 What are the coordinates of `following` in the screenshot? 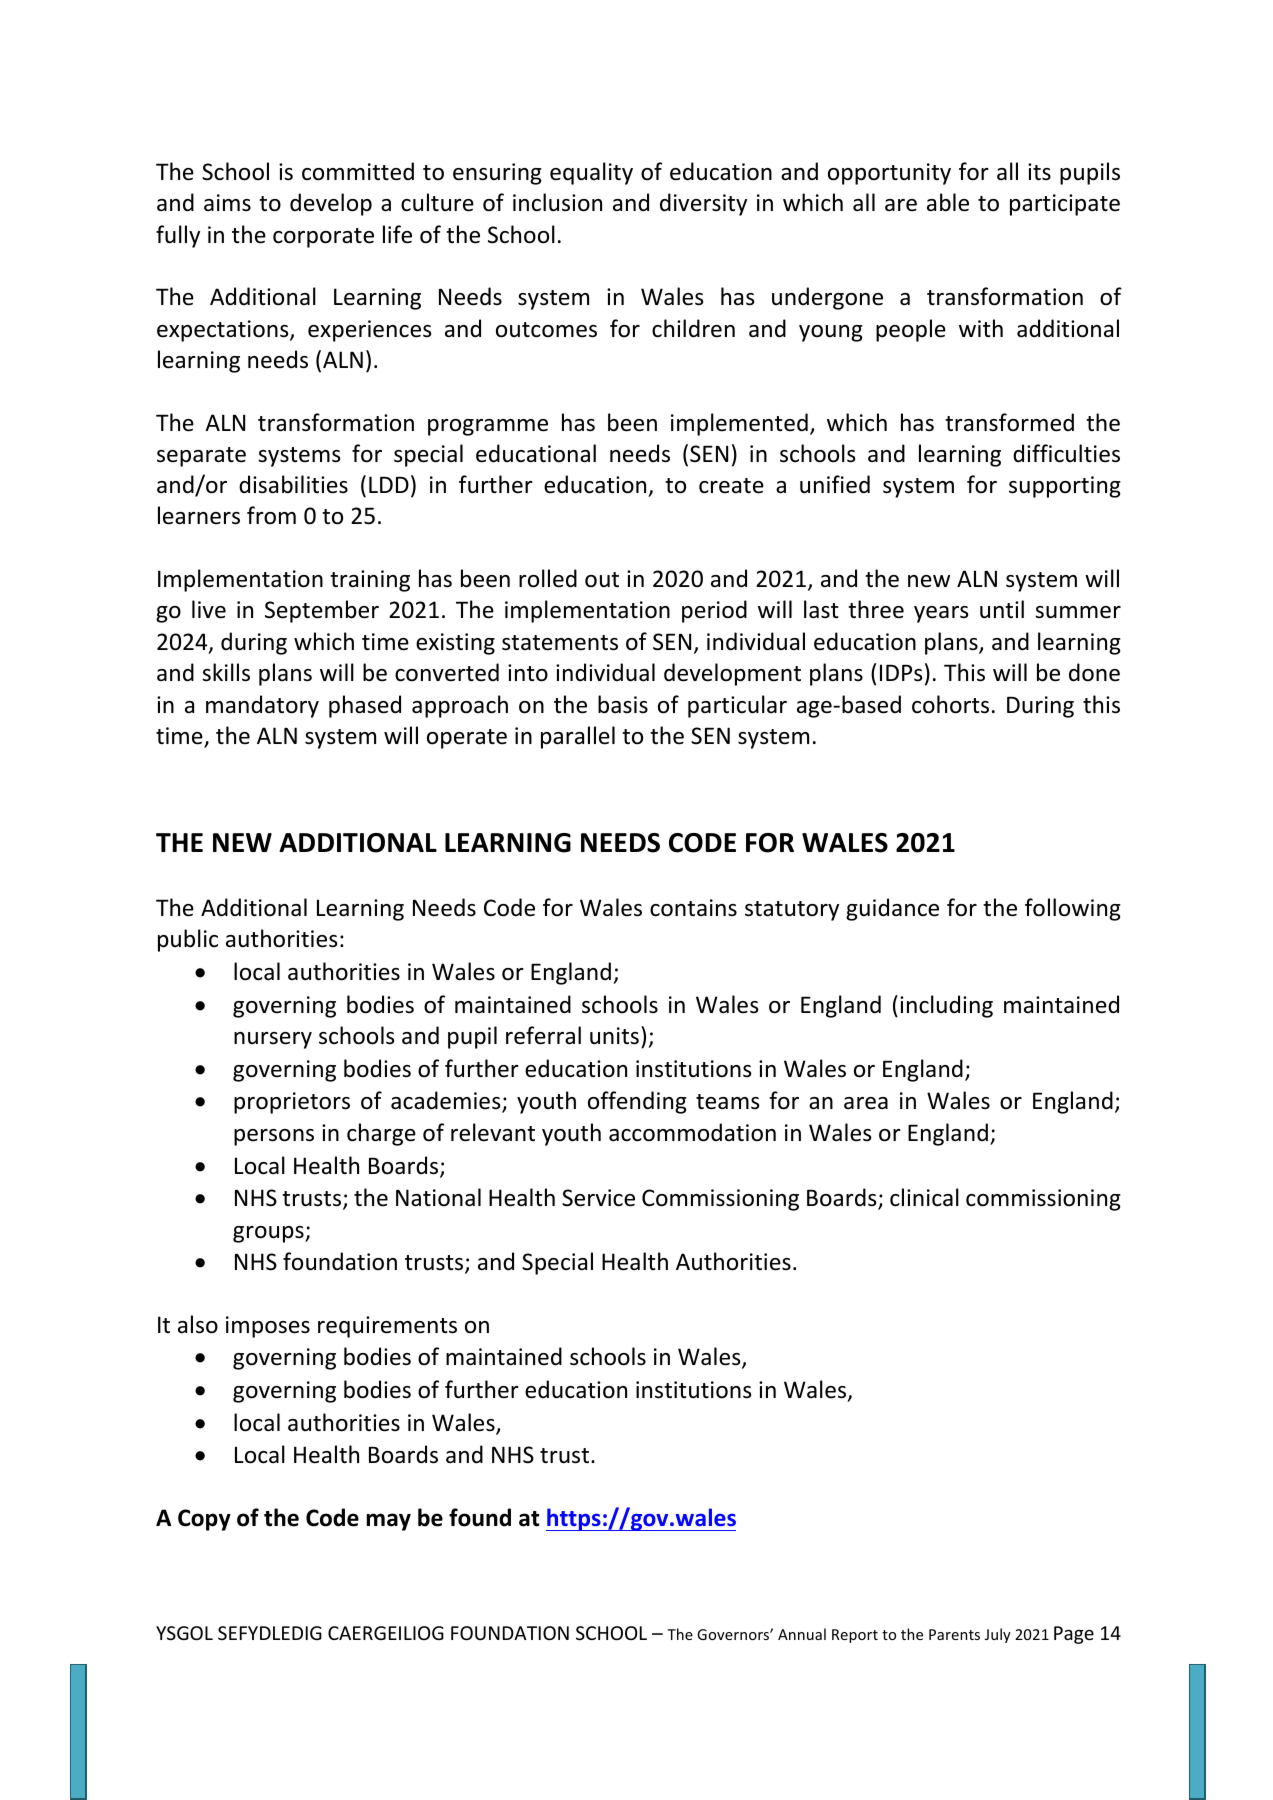 It's located at (1073, 909).
